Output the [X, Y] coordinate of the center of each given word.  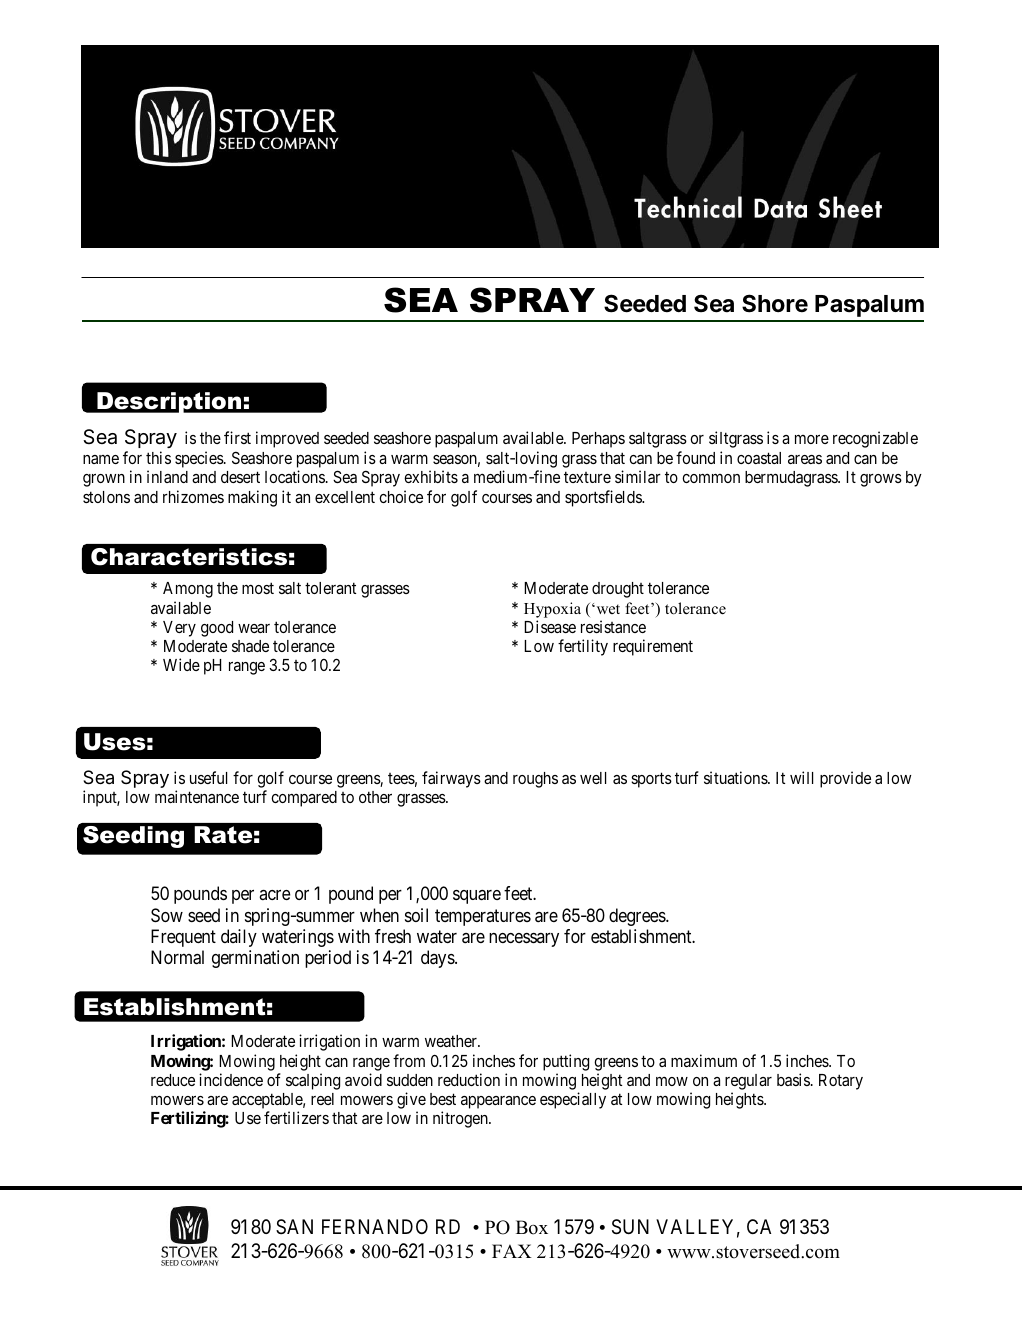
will [801, 777]
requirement [653, 647]
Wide [181, 664]
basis [793, 1079]
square [477, 897]
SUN [630, 1227]
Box [532, 1227]
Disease [550, 626]
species [200, 459]
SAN [294, 1227]
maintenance [197, 796]
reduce [173, 1080]
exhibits [431, 476]
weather [452, 1041]
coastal [759, 458]
